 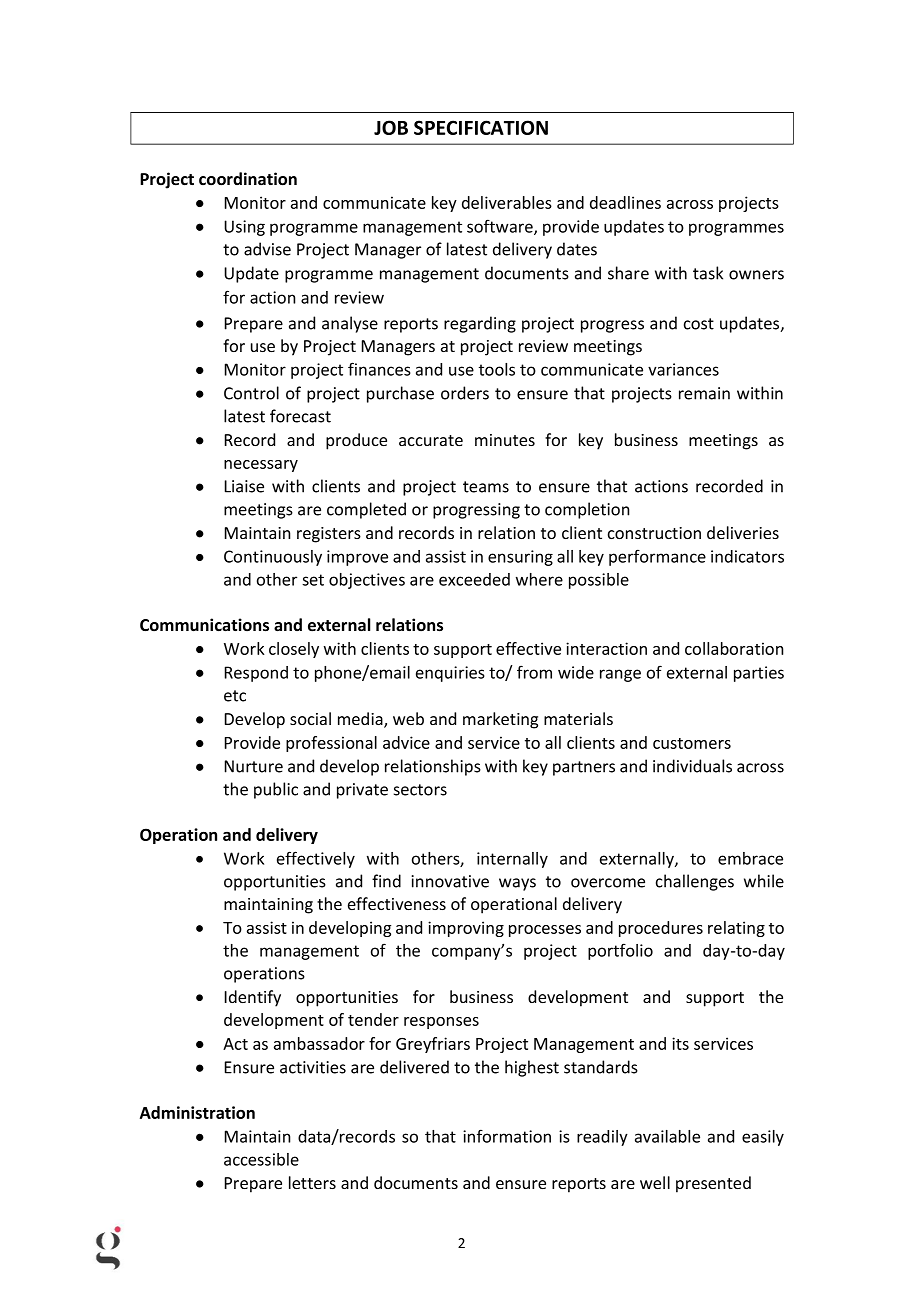 I want to click on tools, so click(x=497, y=369).
